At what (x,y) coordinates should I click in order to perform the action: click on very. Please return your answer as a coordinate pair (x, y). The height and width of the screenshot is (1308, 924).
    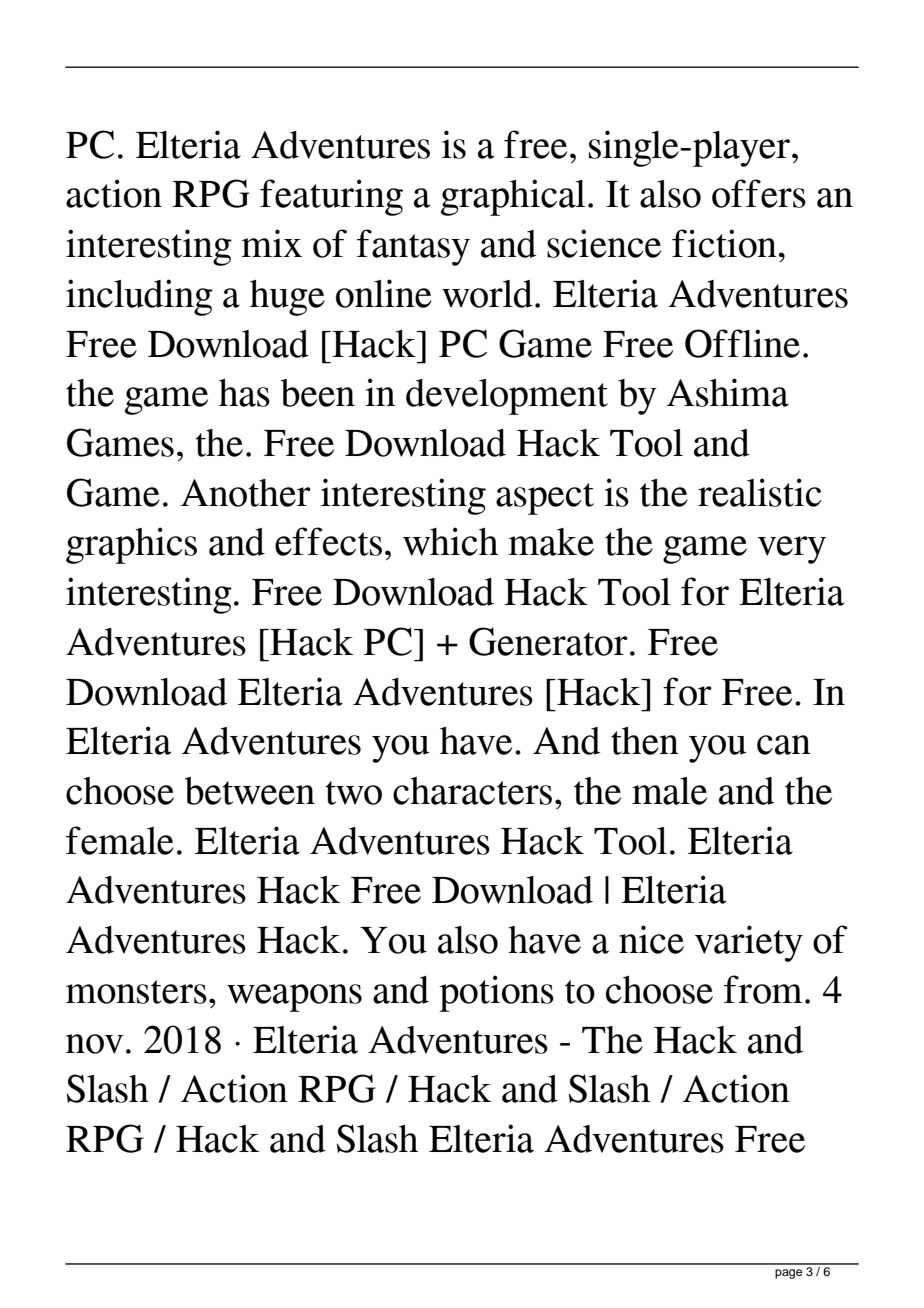
    Looking at the image, I should click on (792, 550).
